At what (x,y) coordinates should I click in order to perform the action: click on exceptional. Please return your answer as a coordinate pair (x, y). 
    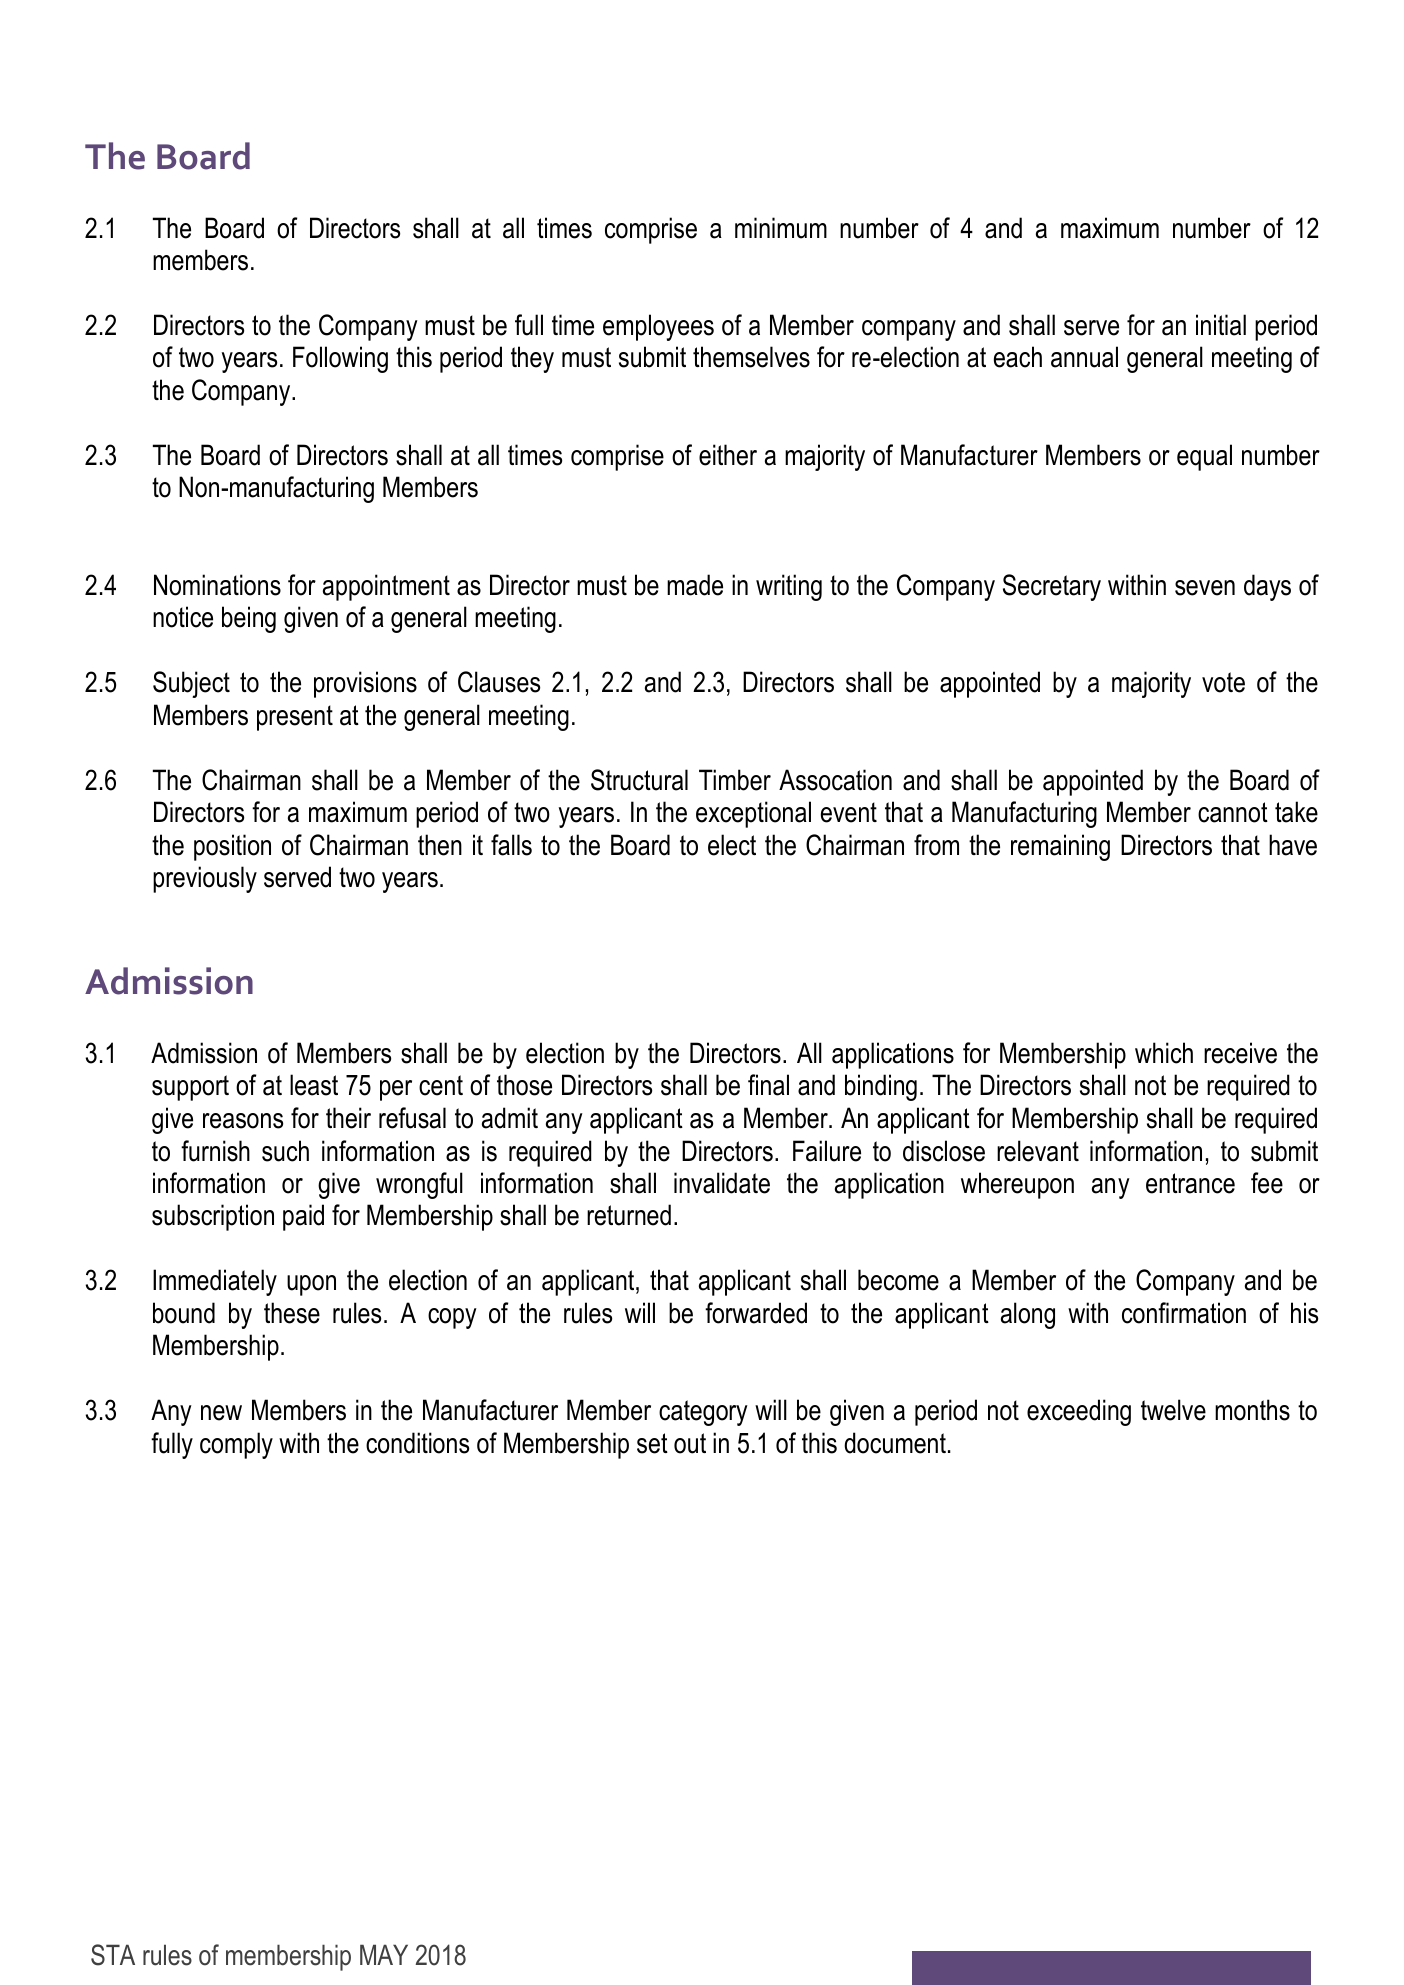
    Looking at the image, I should click on (753, 814).
